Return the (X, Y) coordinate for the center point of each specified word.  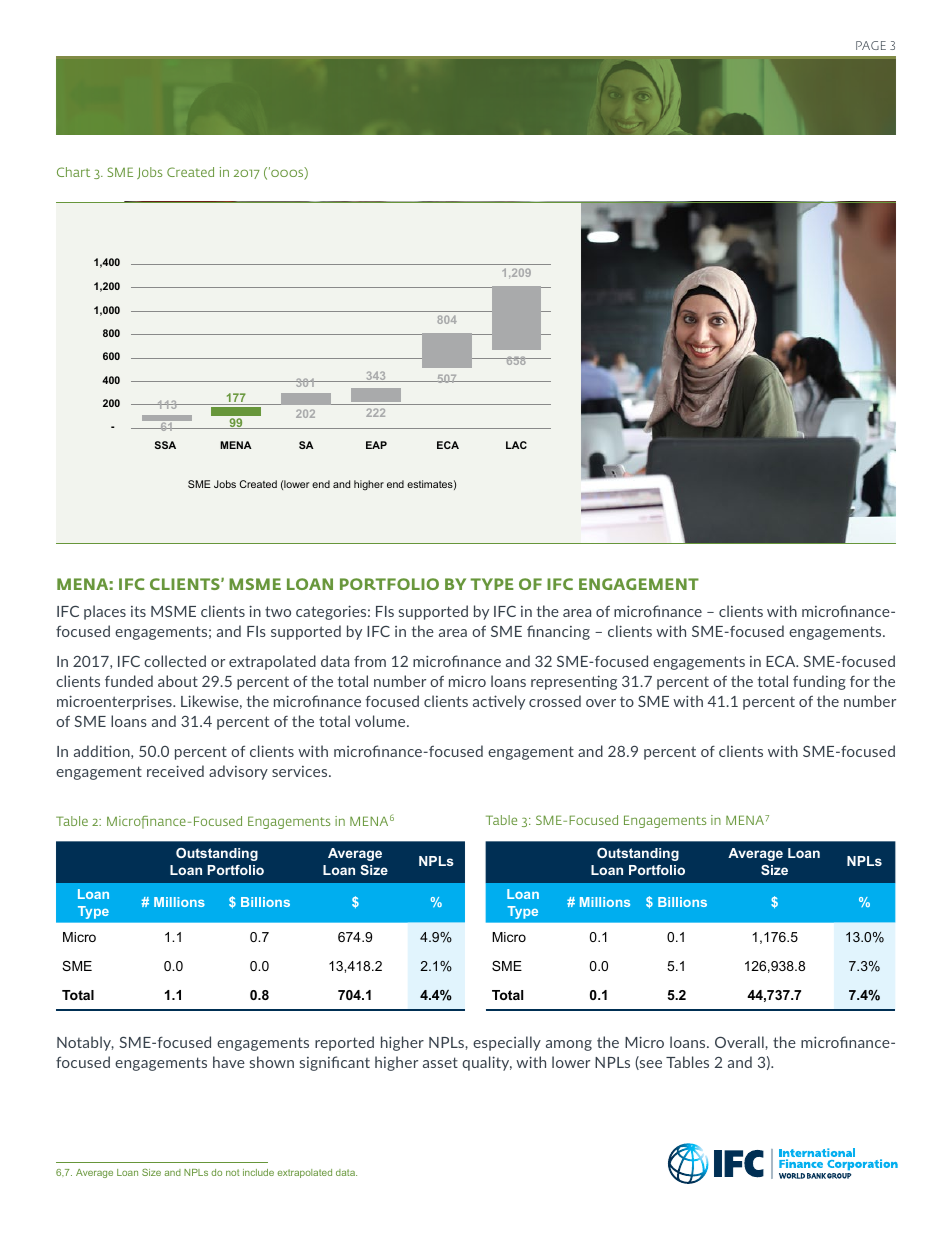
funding (819, 682)
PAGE (871, 45)
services (301, 771)
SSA (165, 445)
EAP (376, 445)
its (138, 611)
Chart (73, 172)
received (175, 771)
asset (440, 1062)
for (860, 681)
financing (558, 632)
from (370, 661)
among (569, 1045)
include (258, 1172)
